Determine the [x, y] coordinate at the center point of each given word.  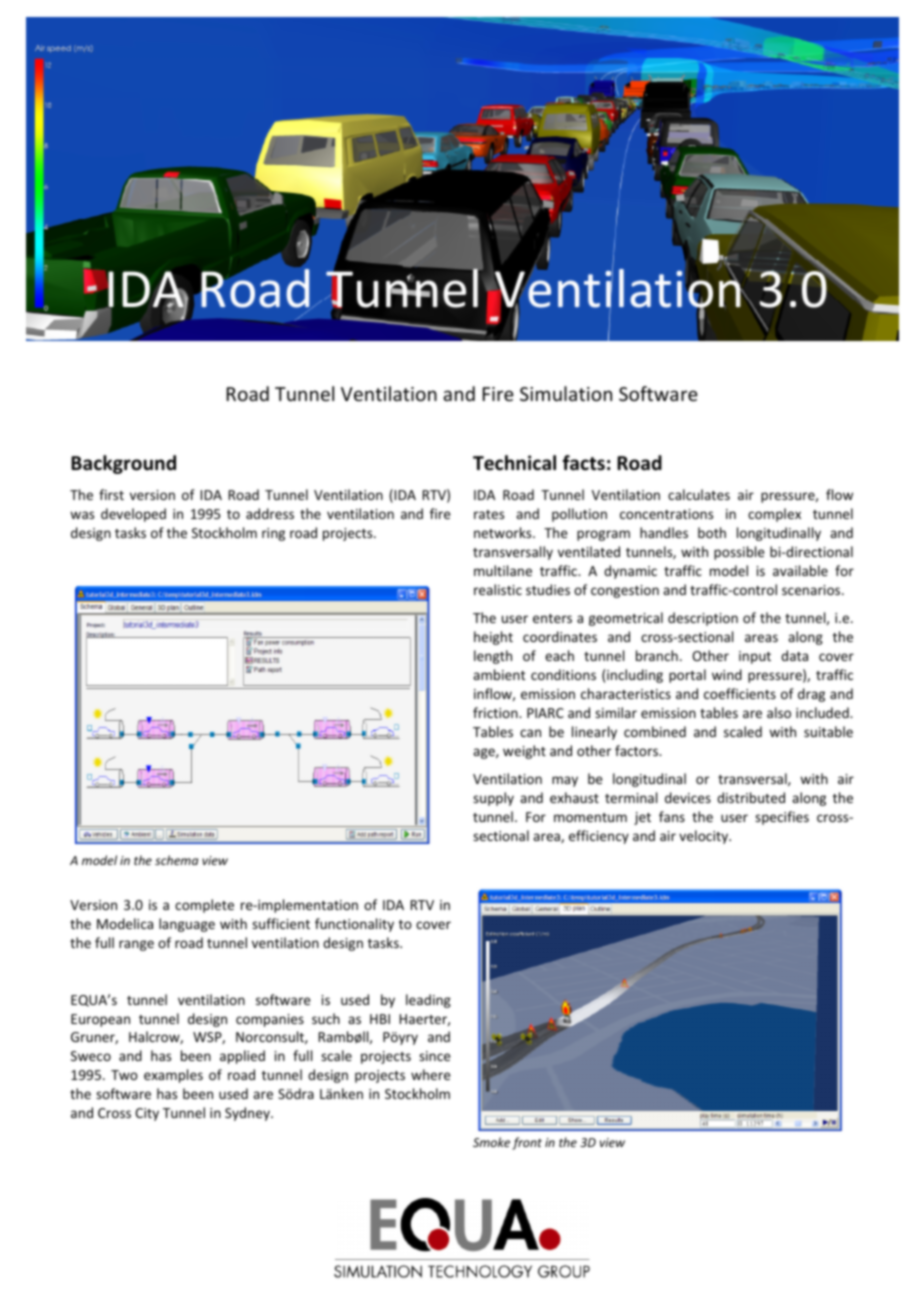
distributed [751, 797]
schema [176, 860]
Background [123, 464]
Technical [514, 463]
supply [493, 799]
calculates [699, 494]
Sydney [248, 1114]
